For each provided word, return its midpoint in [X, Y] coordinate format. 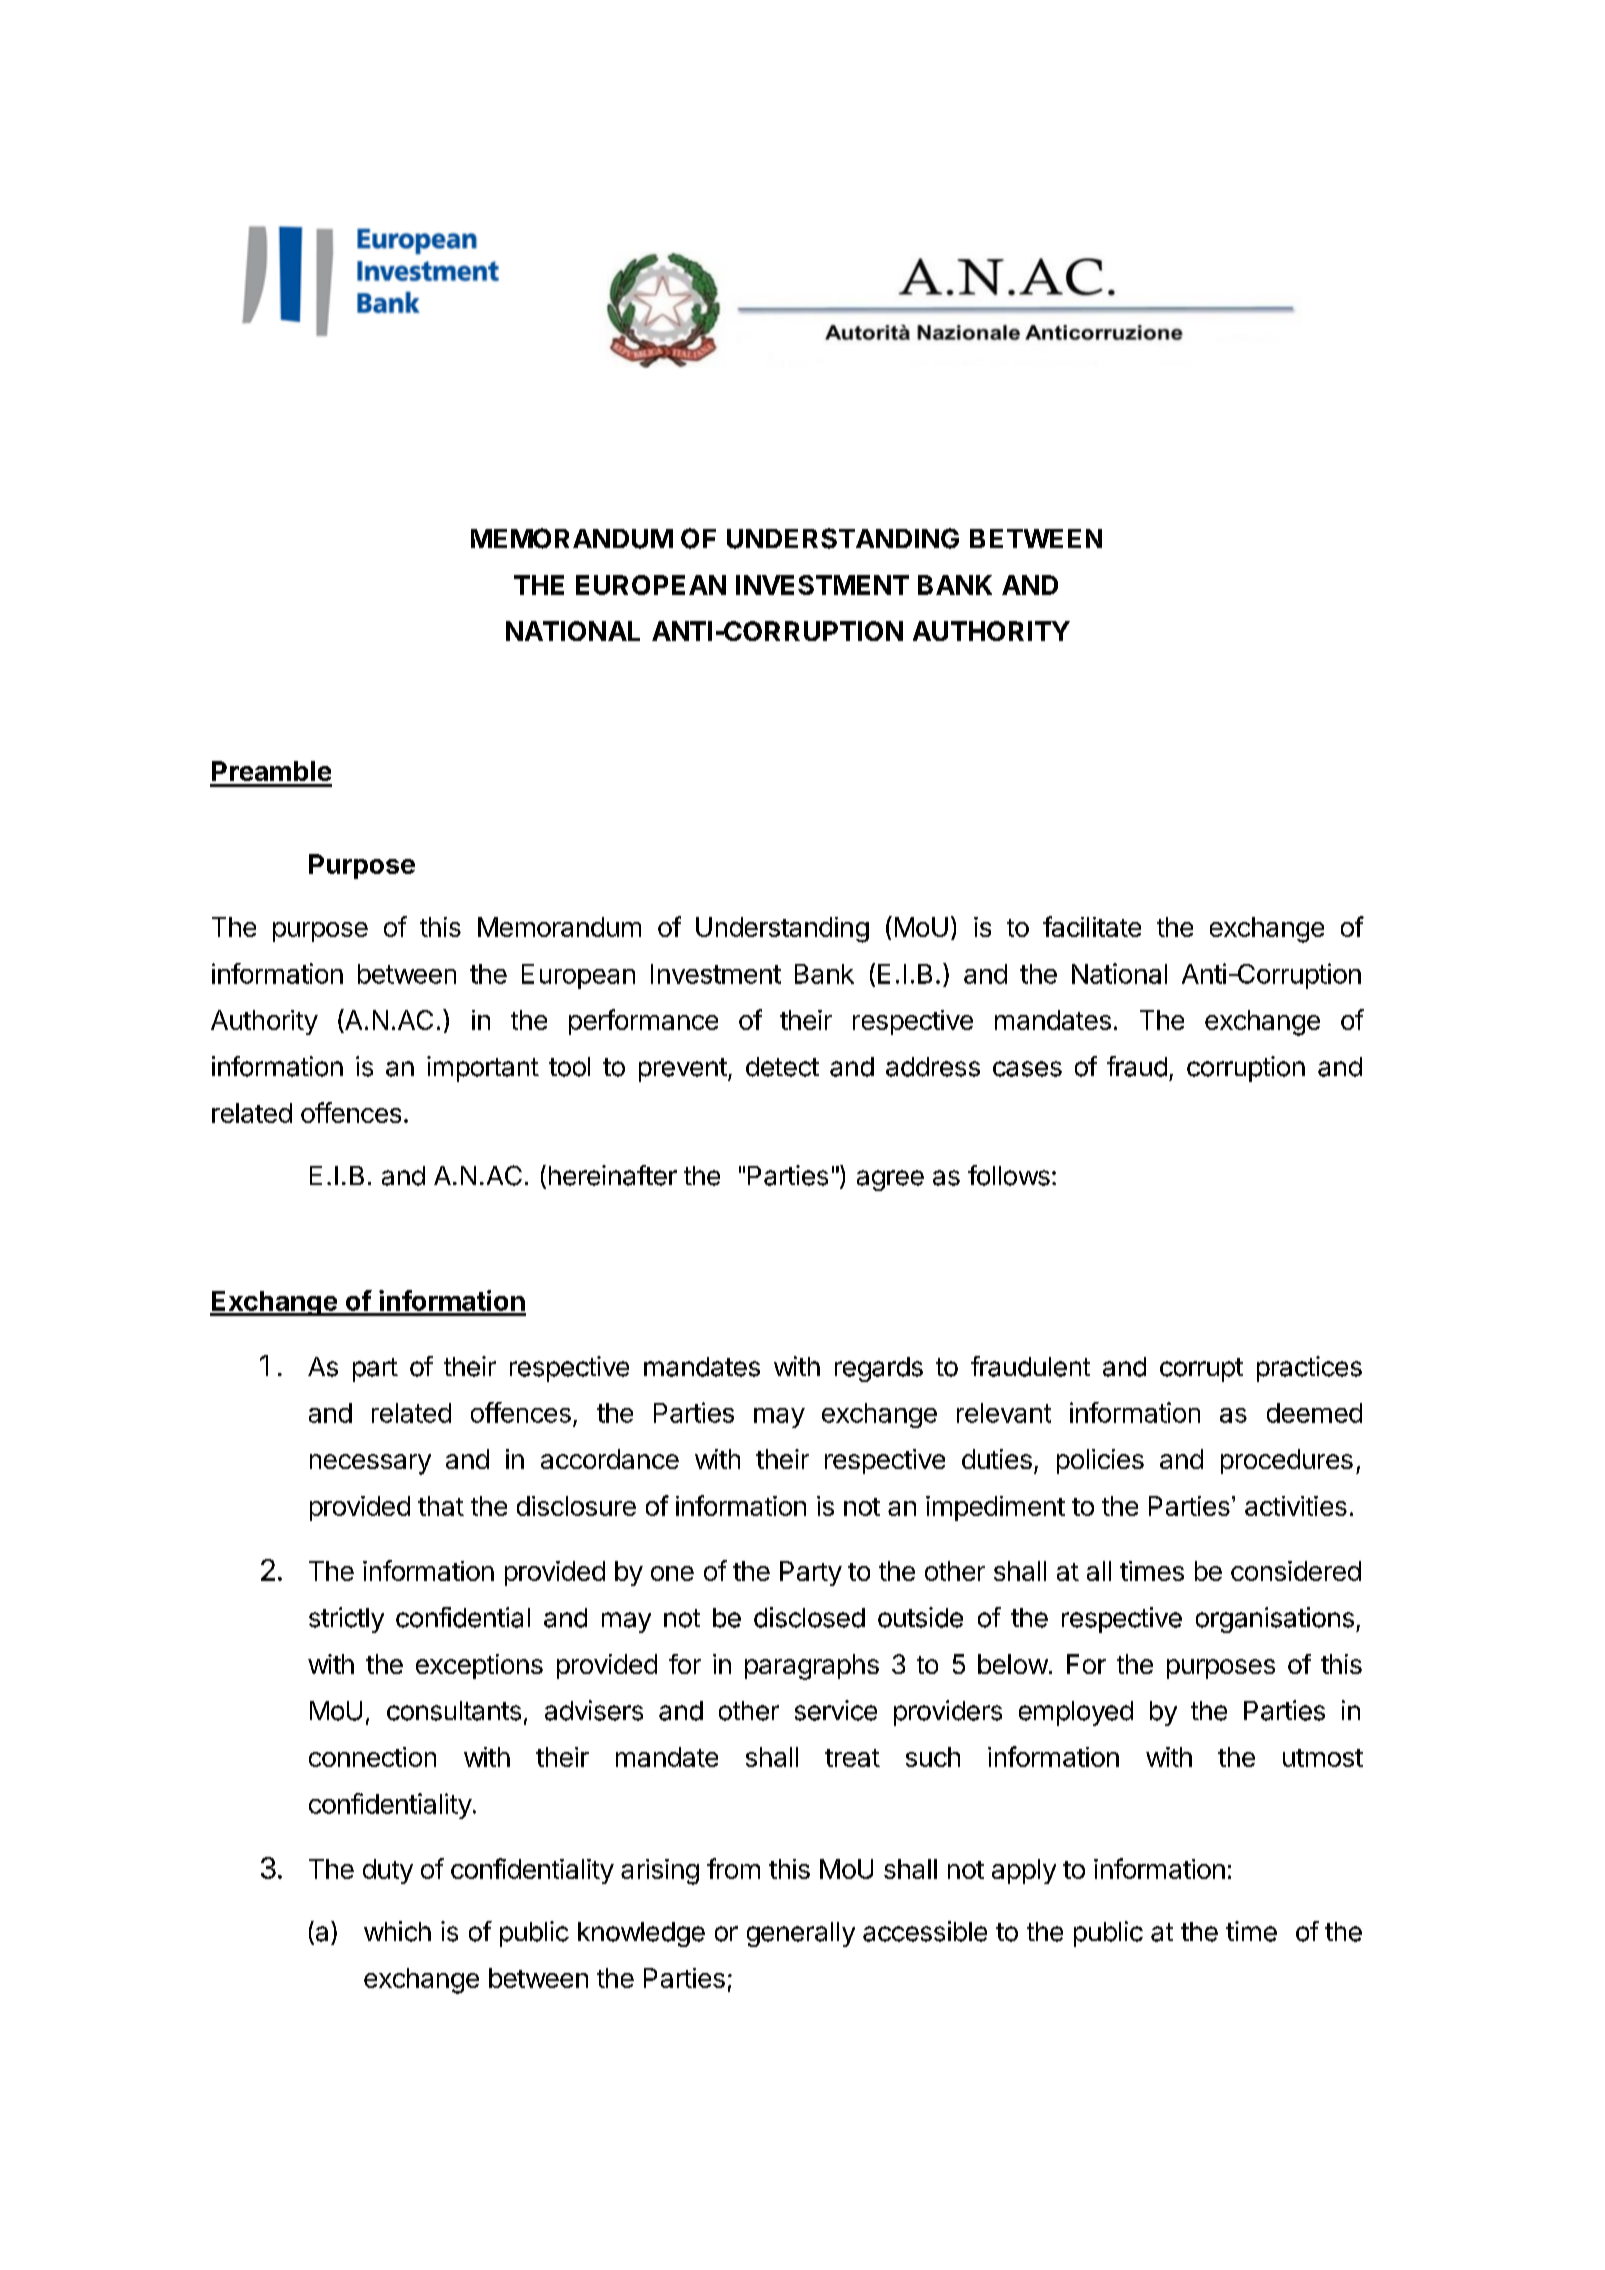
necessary [370, 1464]
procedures [1287, 1461]
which [397, 1931]
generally [801, 1934]
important [483, 1069]
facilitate [1092, 926]
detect [782, 1067]
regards [879, 1369]
